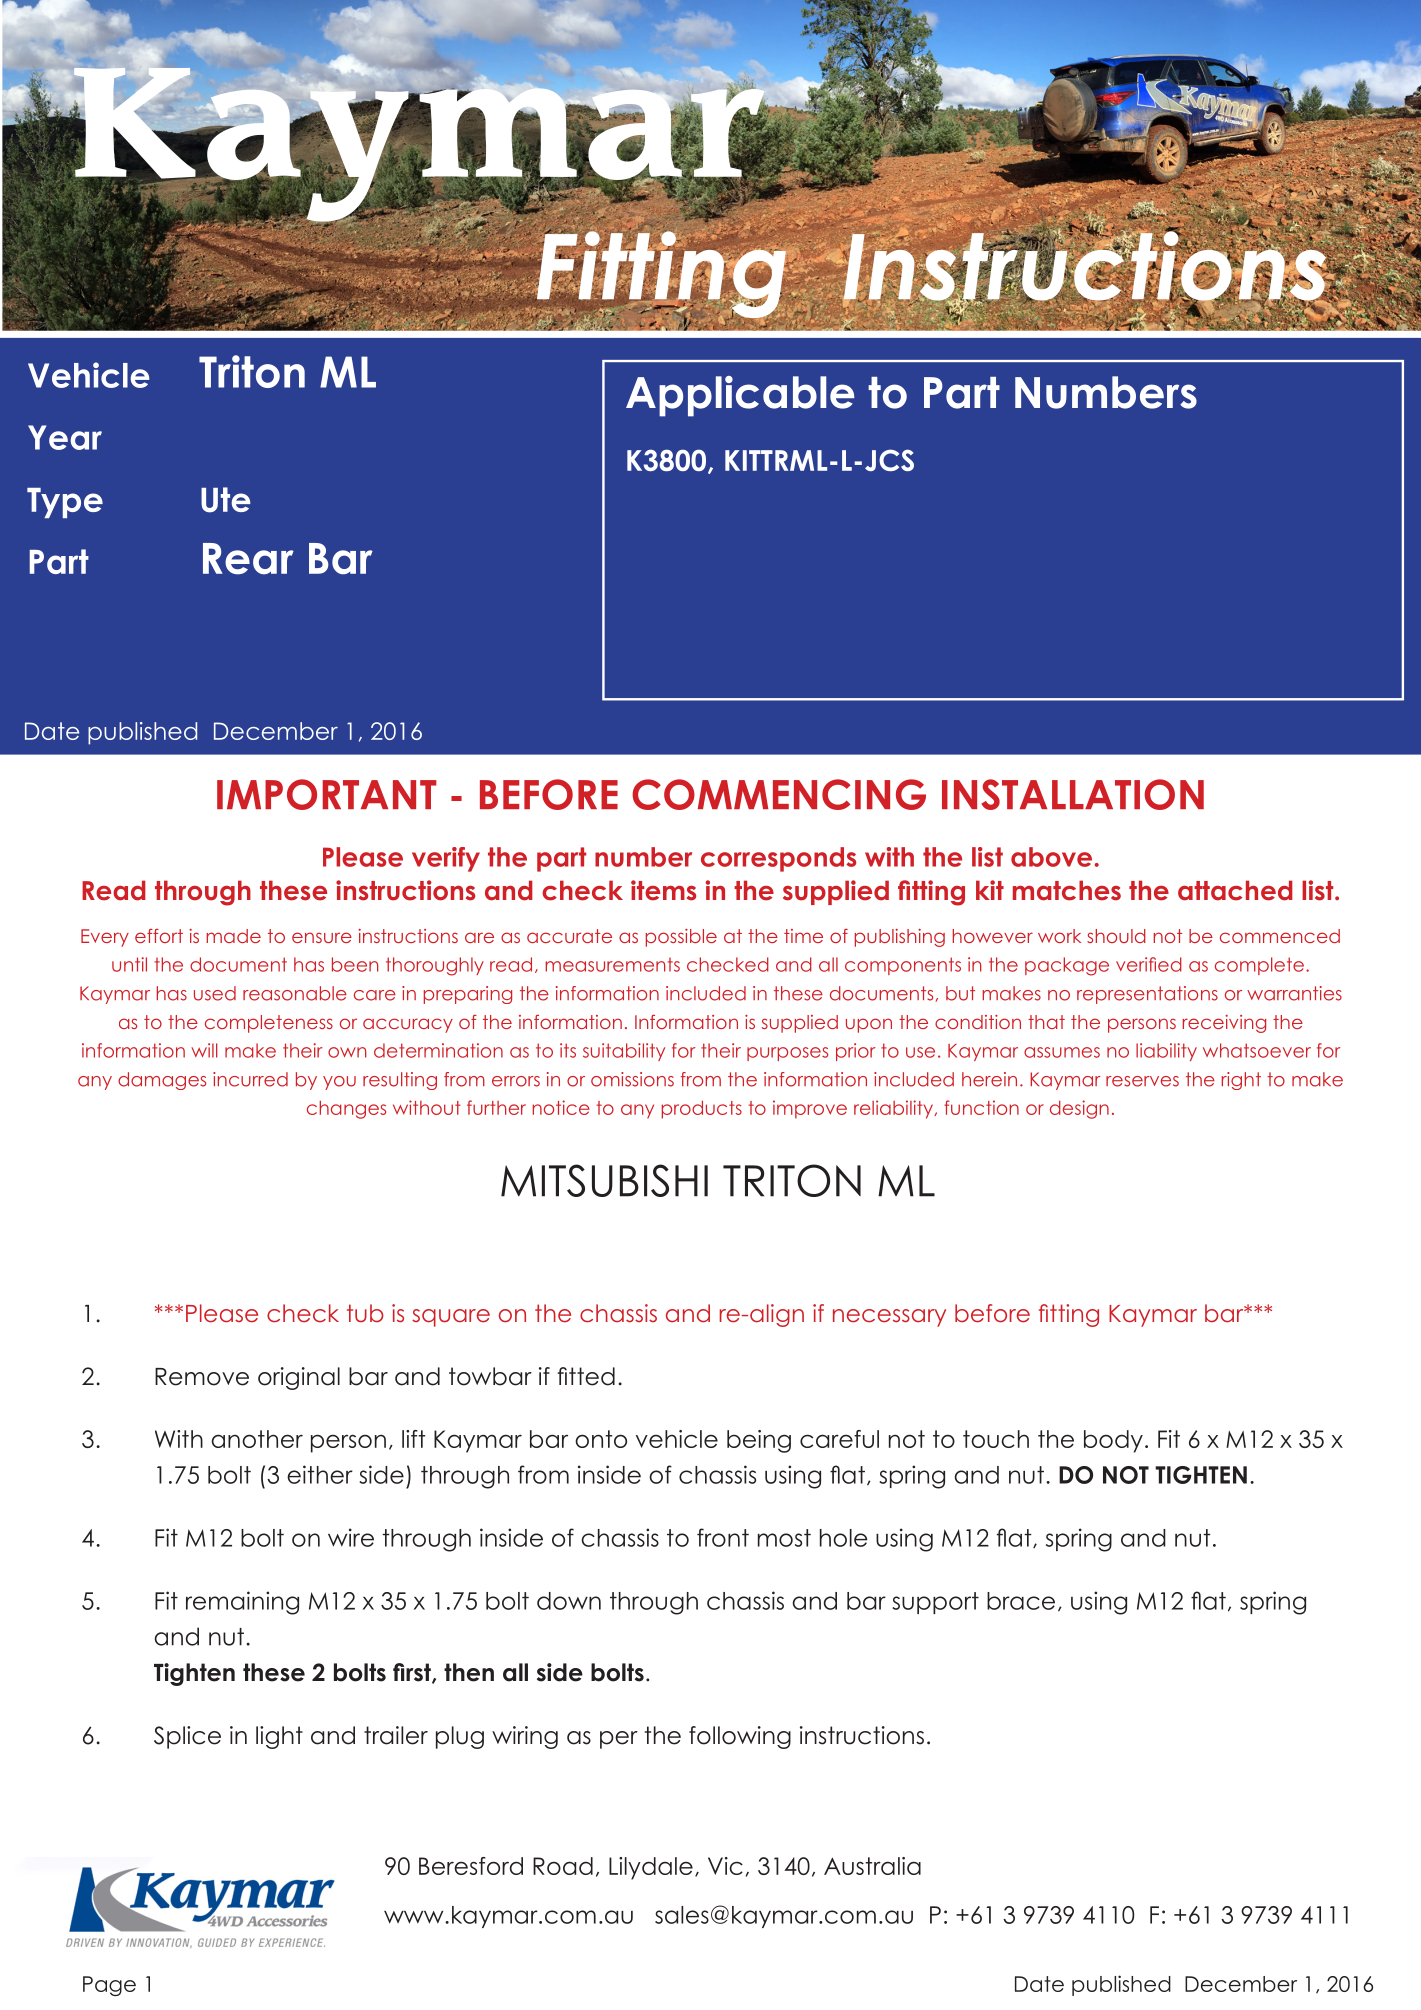 This document has width=1421, height=2010. What do you see at coordinates (1149, 964) in the document?
I see `verified` at bounding box center [1149, 964].
